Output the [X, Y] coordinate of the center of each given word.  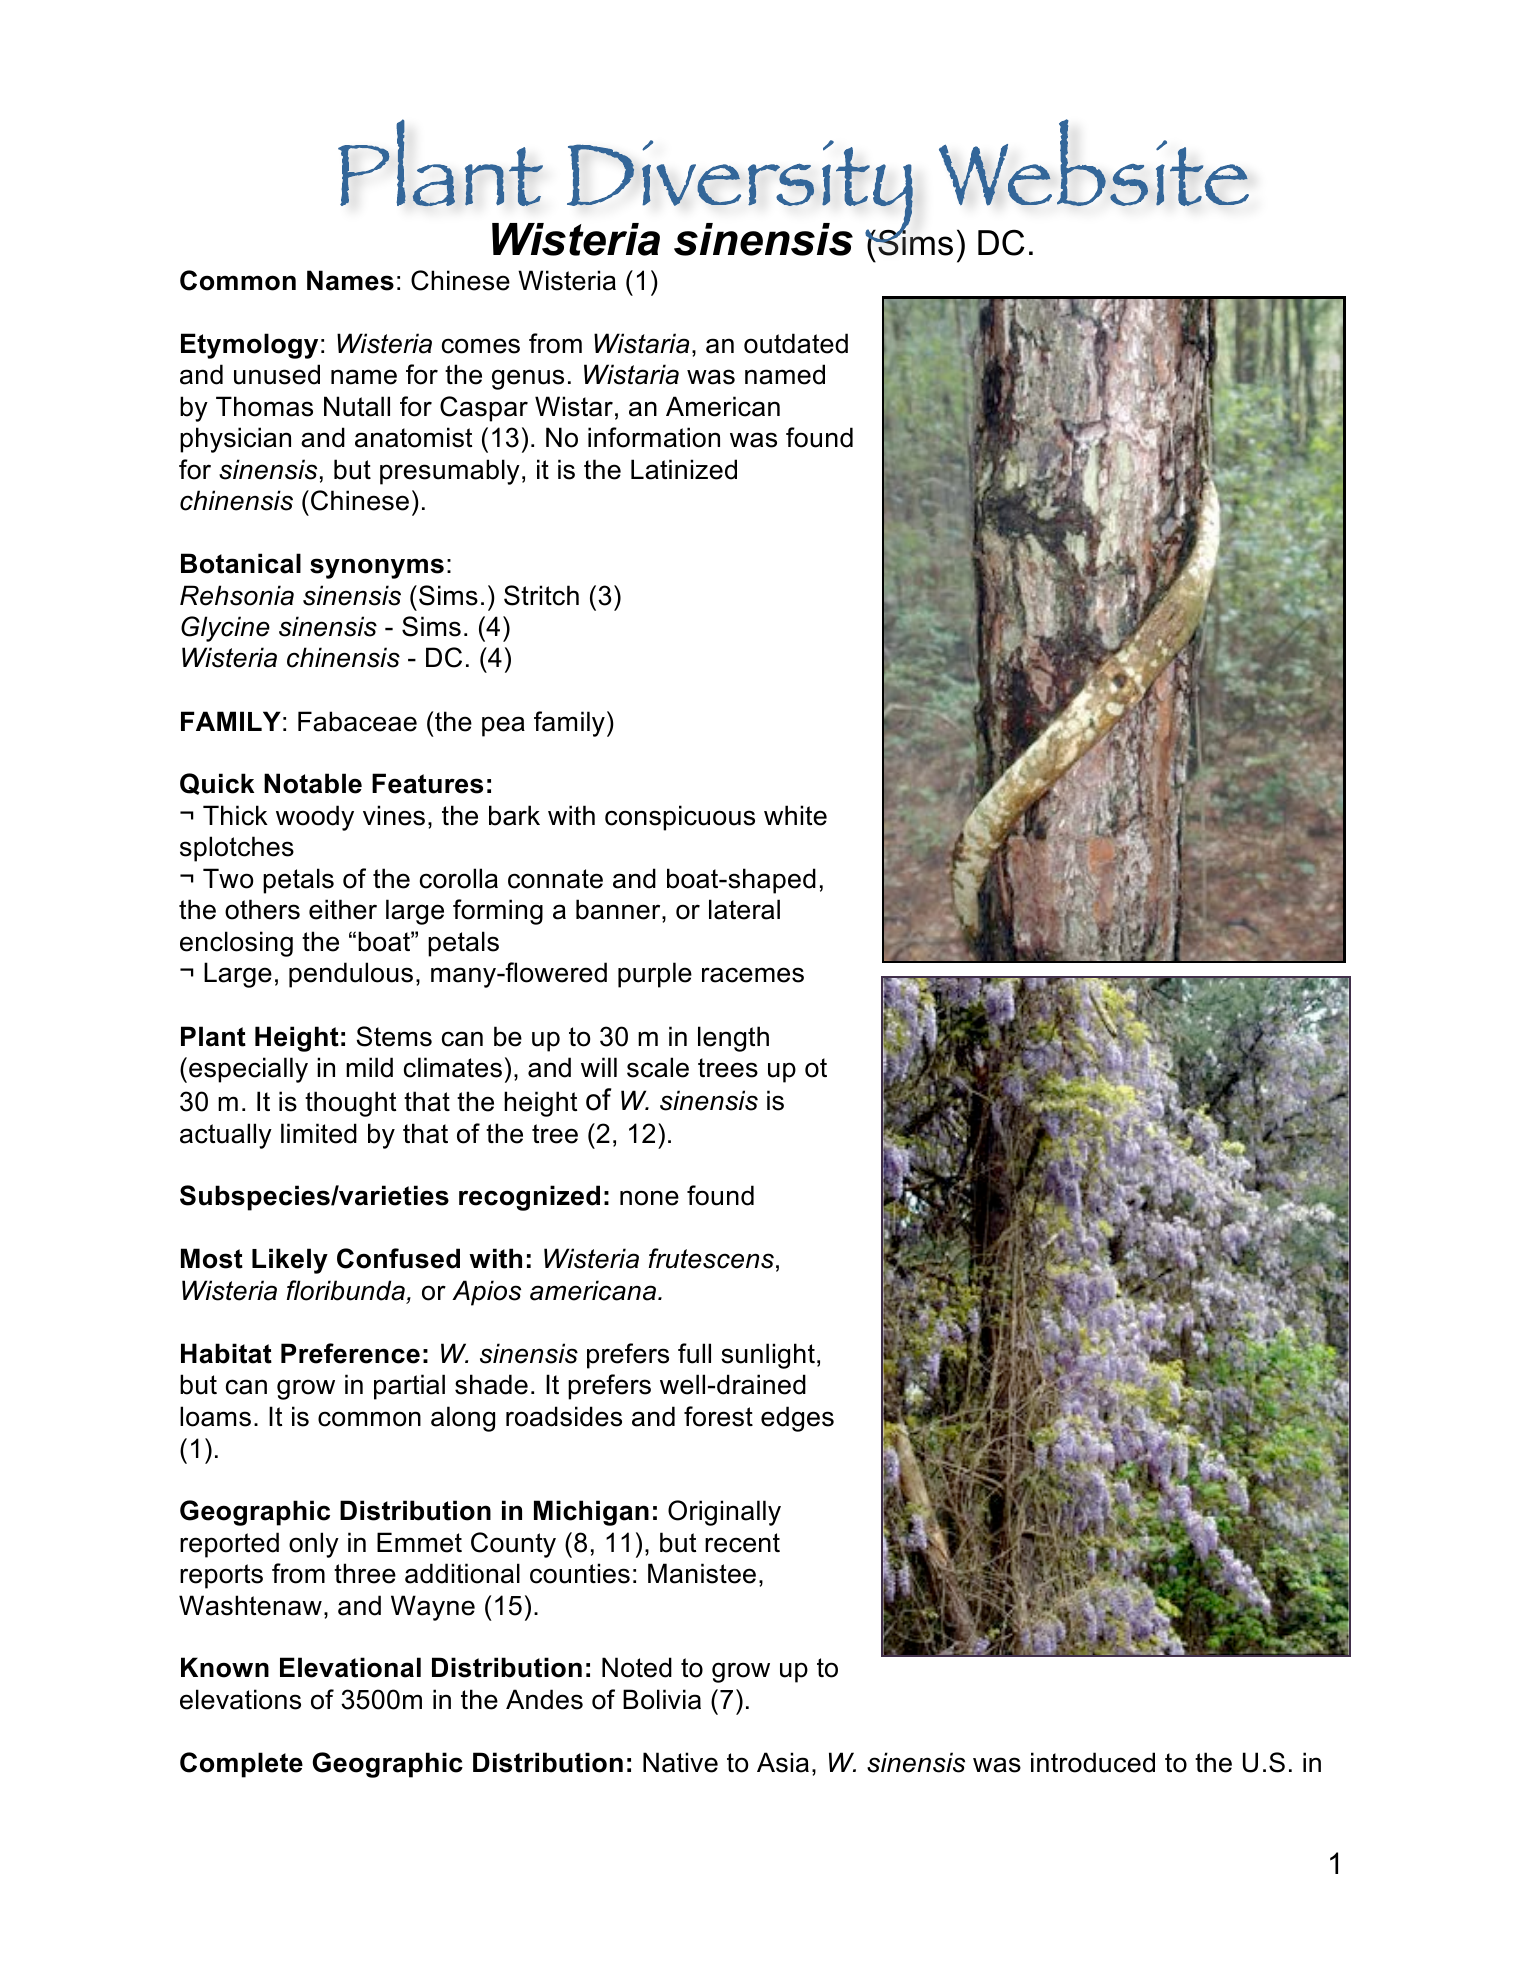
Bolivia [662, 1699]
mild [369, 1067]
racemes [753, 975]
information [654, 437]
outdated [796, 343]
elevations [240, 1699]
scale [658, 1067]
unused [277, 374]
